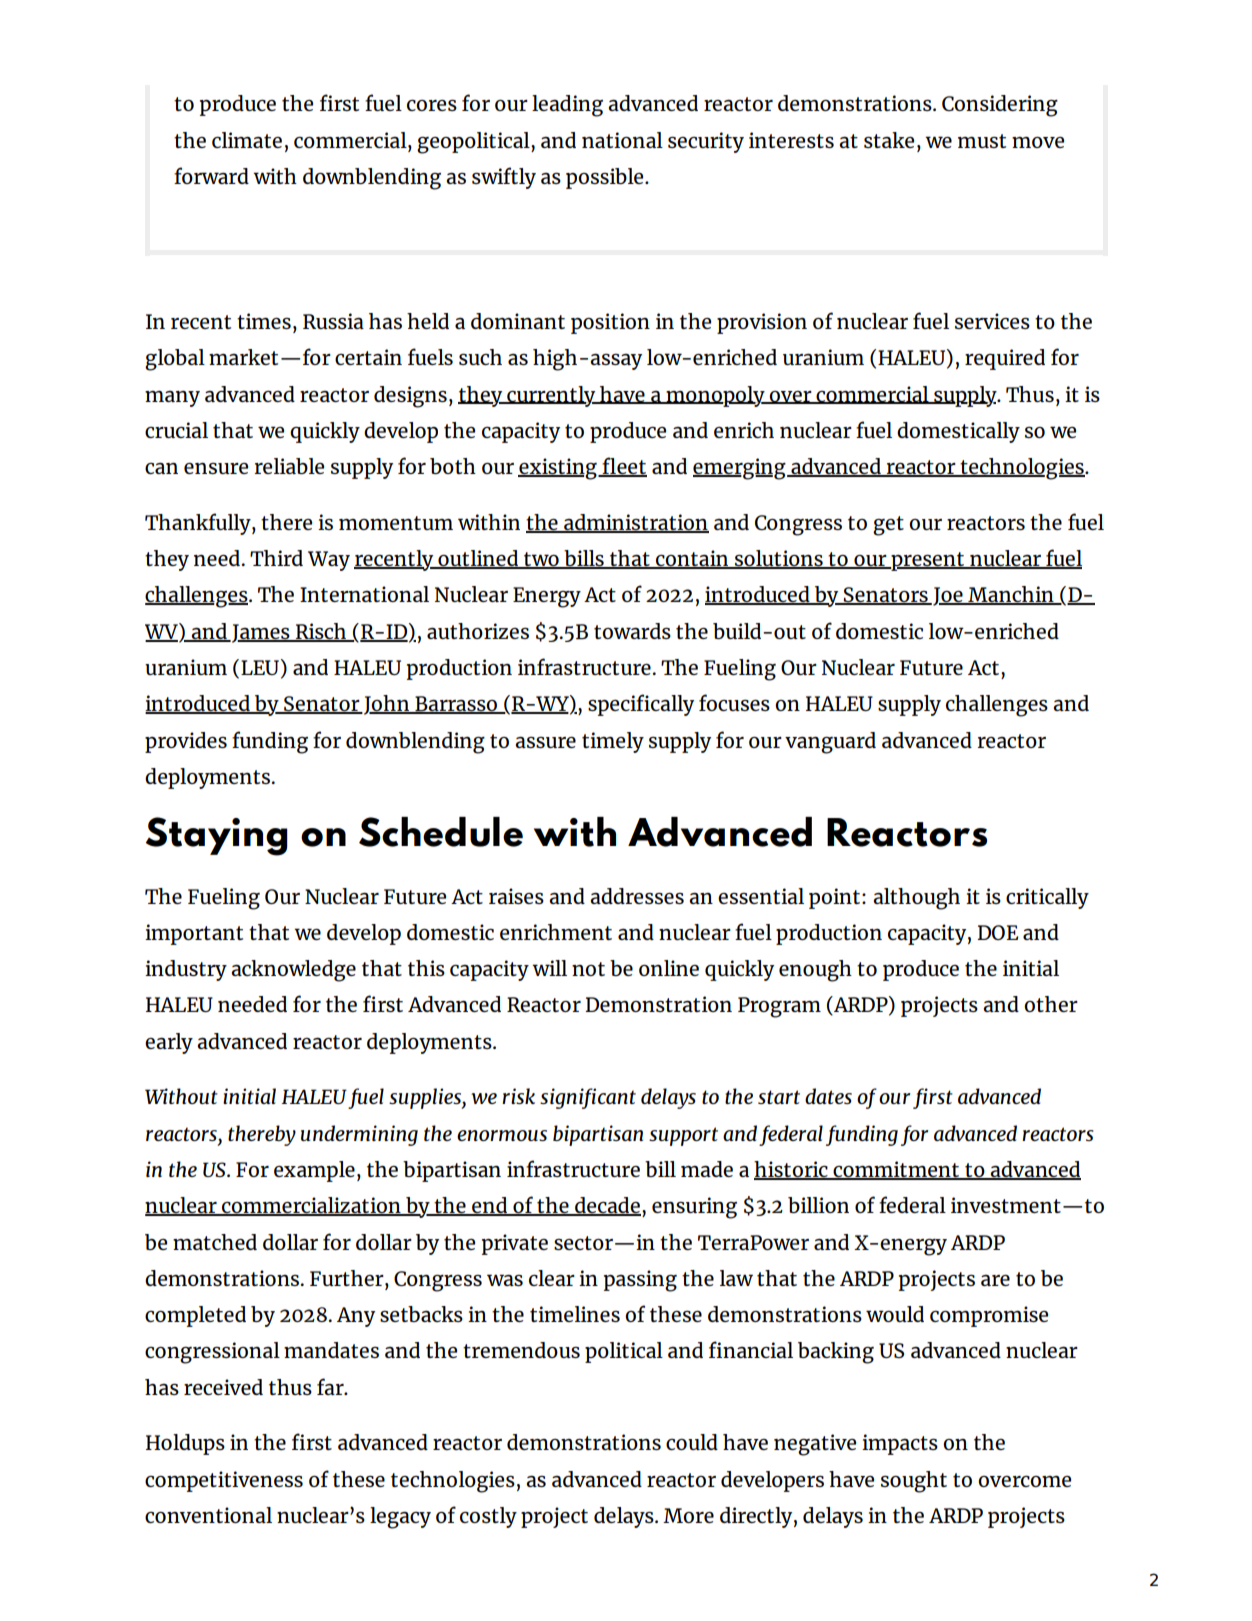 Image resolution: width=1252 pixels, height=1621 pixels. Describe the element at coordinates (982, 141) in the screenshot. I see `must` at that location.
